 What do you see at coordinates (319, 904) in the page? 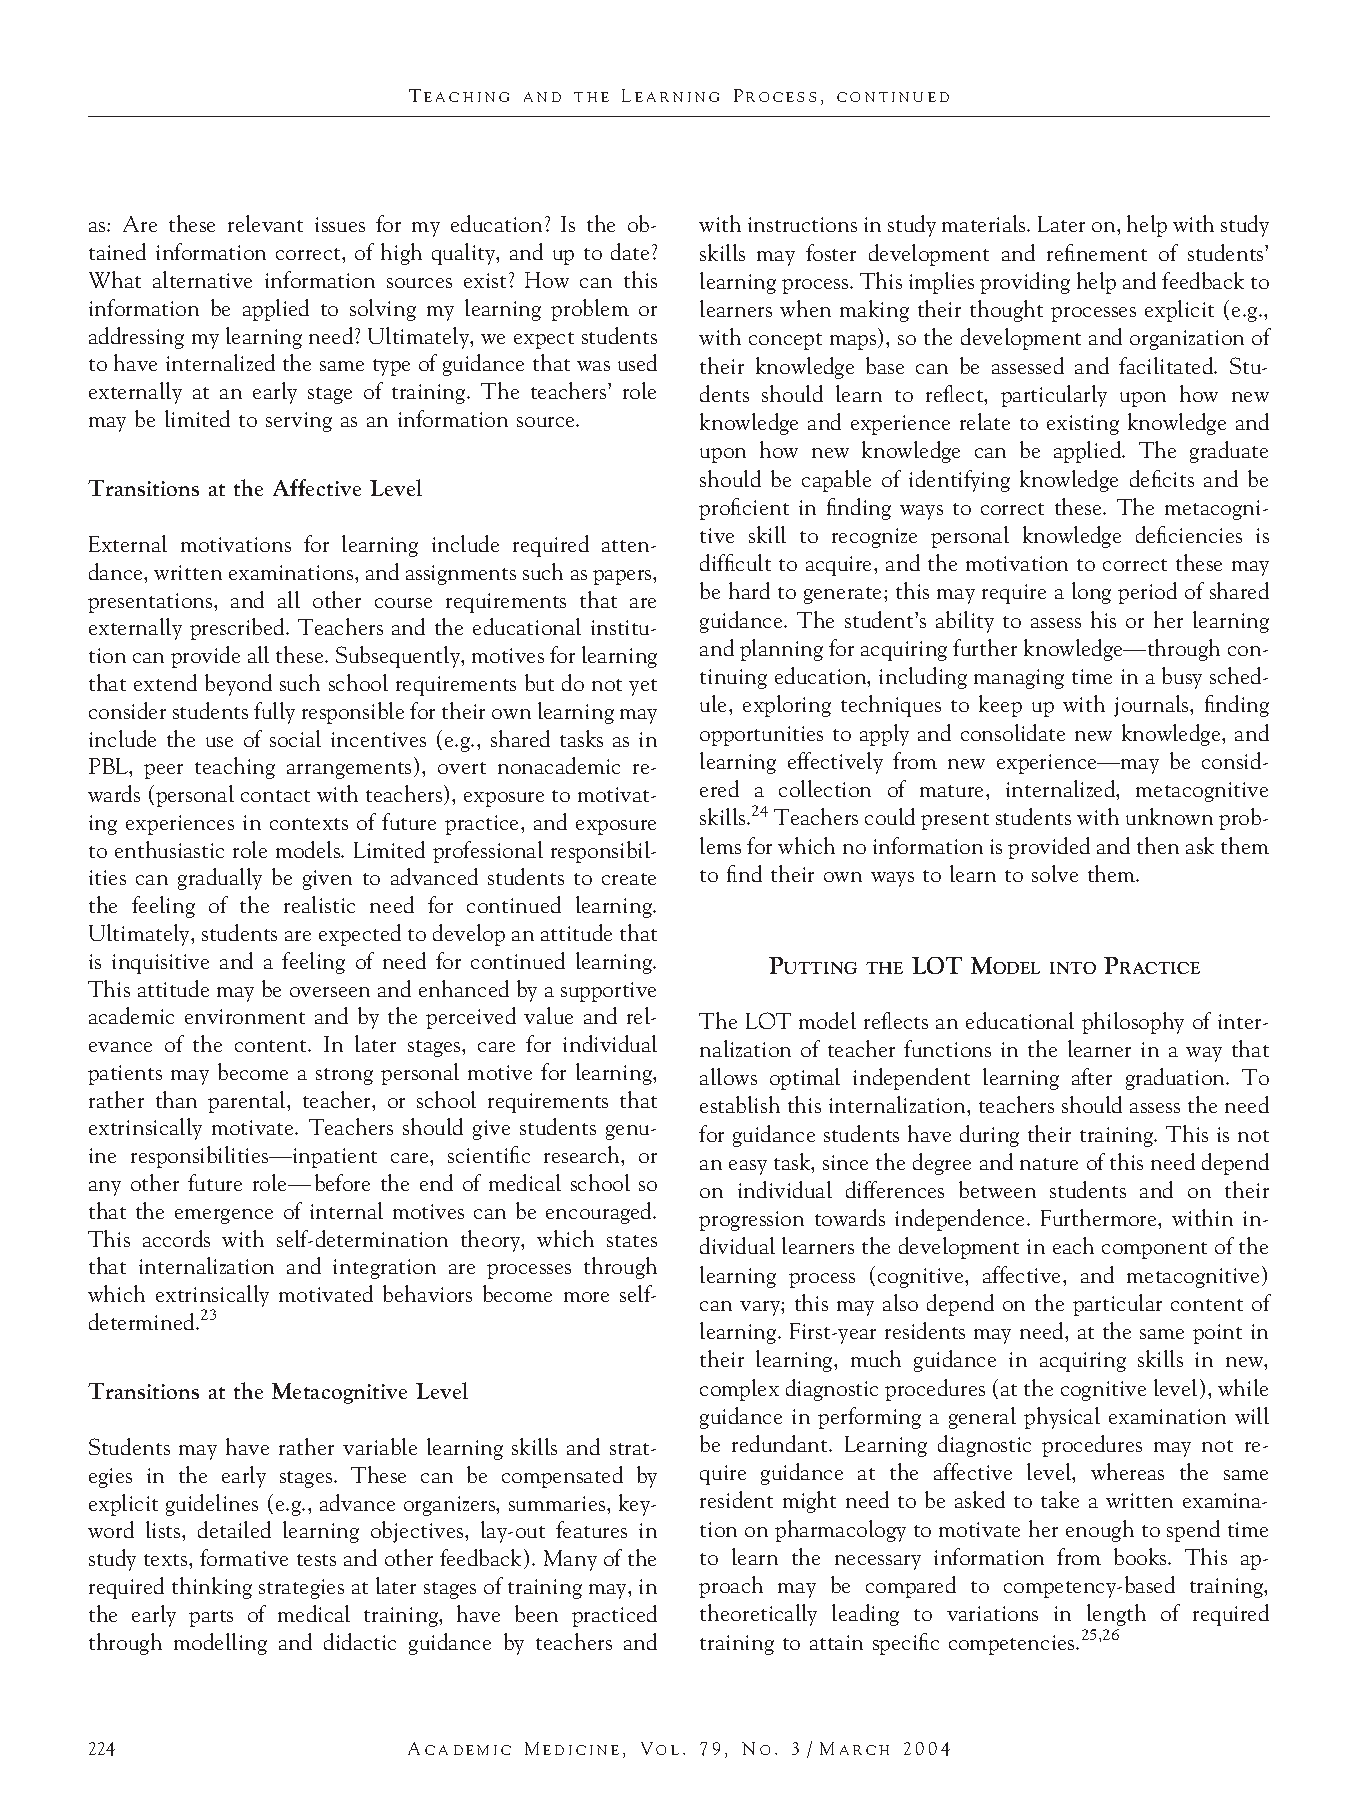
I see `realistic` at bounding box center [319, 904].
